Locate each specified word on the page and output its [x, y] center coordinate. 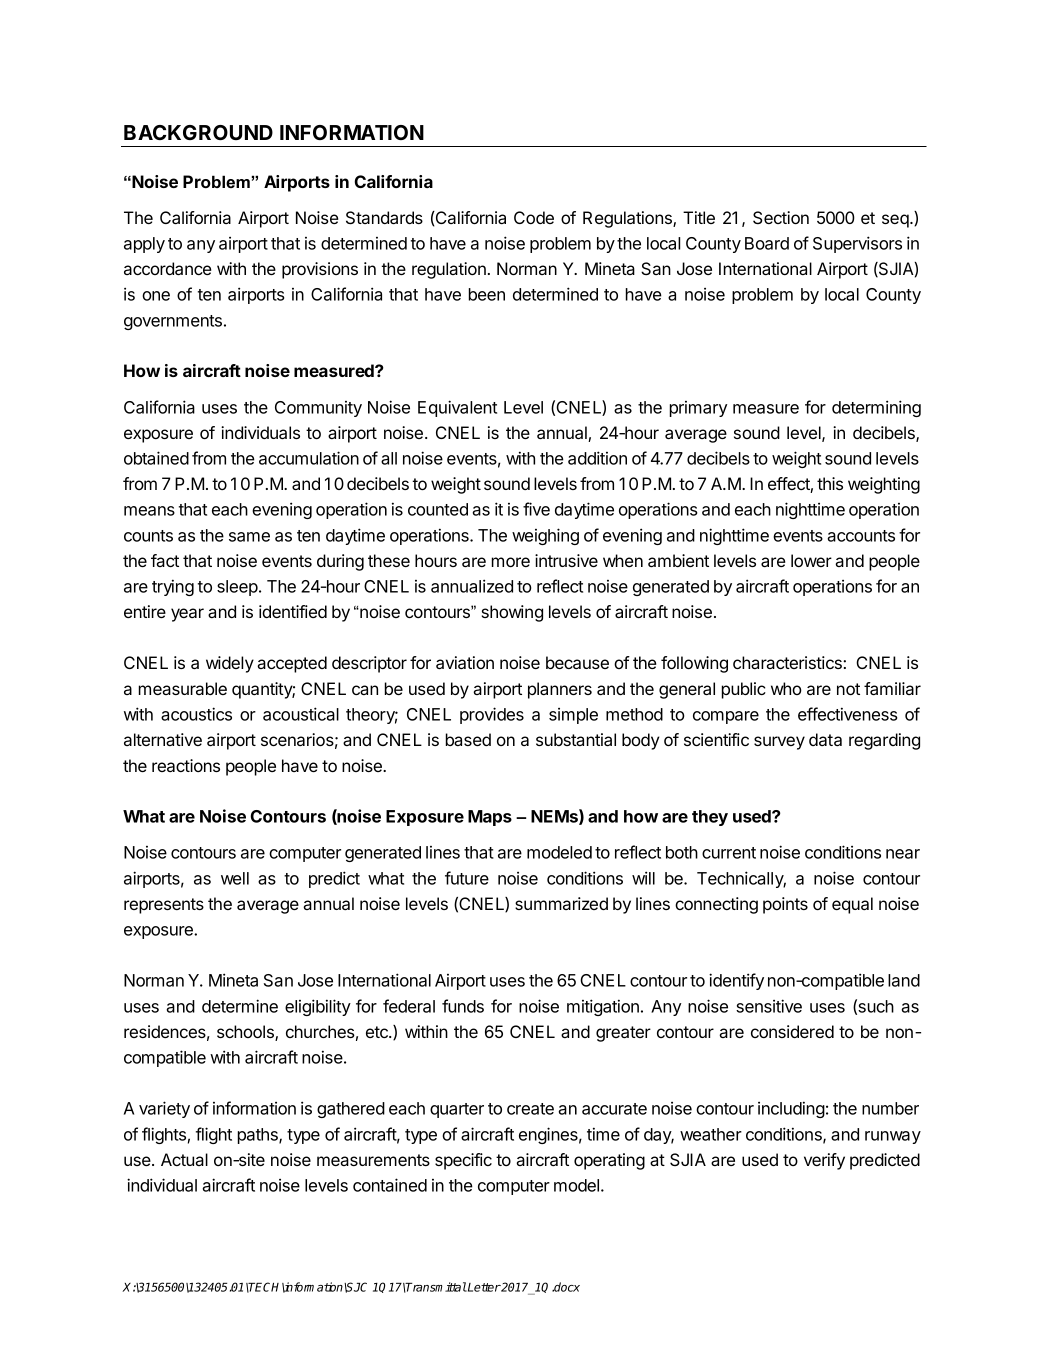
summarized [561, 903]
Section [781, 217]
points [785, 905]
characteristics [788, 662]
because [577, 662]
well [235, 878]
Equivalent [457, 408]
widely [230, 664]
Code [534, 217]
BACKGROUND [198, 132]
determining [876, 408]
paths [259, 1136]
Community [318, 409]
